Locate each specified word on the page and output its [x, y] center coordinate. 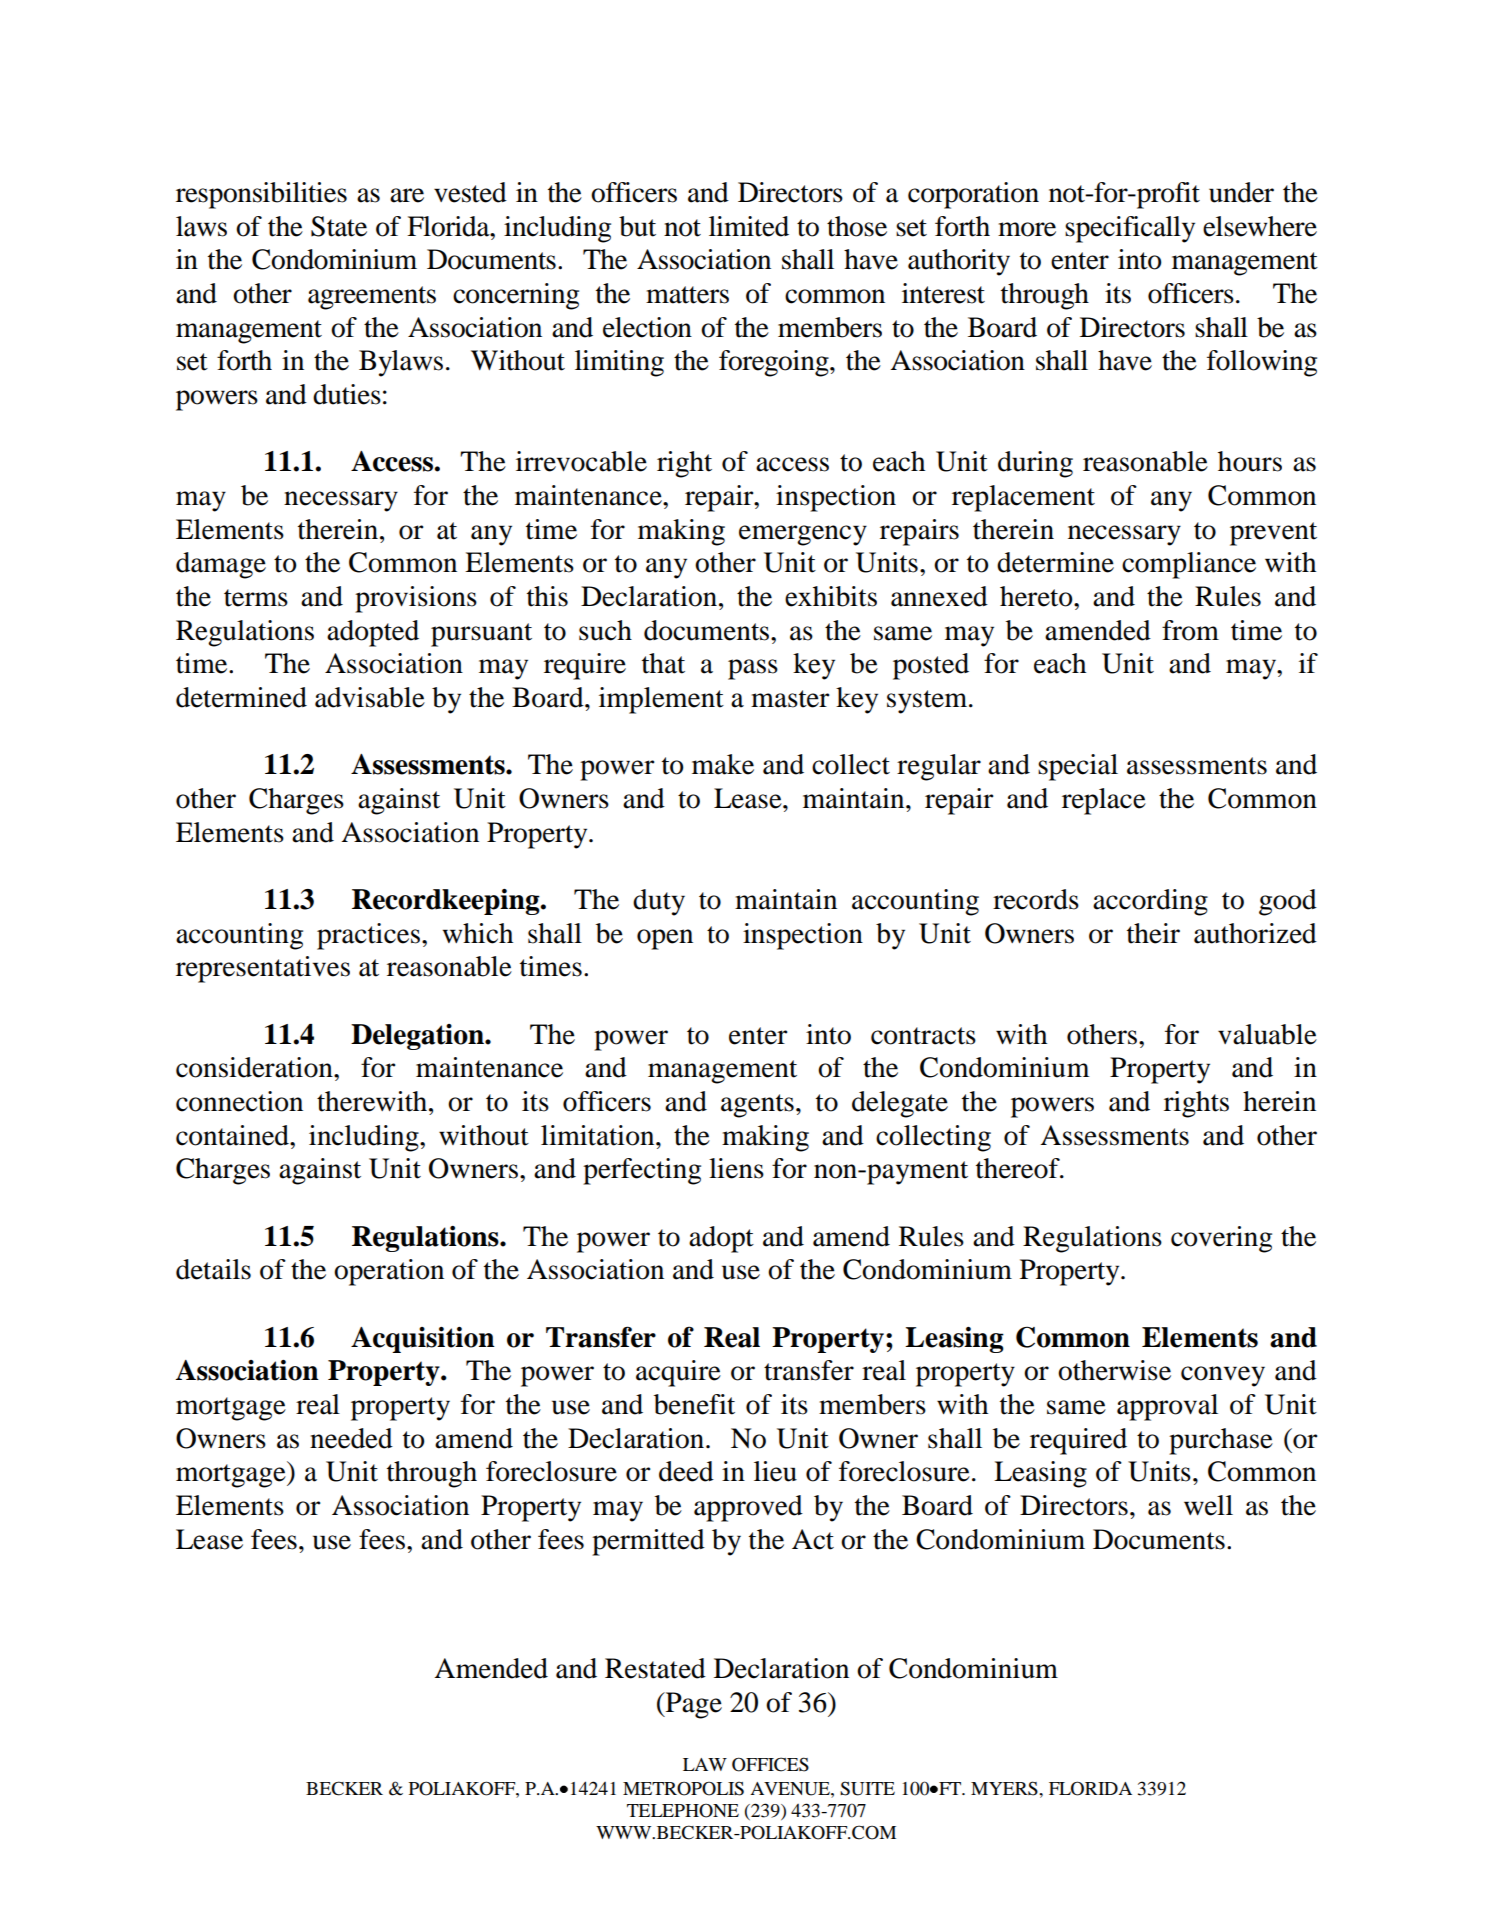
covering [1221, 1239]
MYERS [1005, 1788]
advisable [370, 697]
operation [389, 1272]
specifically [1130, 229]
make [723, 764]
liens [736, 1168]
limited [749, 226]
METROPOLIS [683, 1788]
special [1078, 767]
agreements [372, 298]
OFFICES [770, 1764]
